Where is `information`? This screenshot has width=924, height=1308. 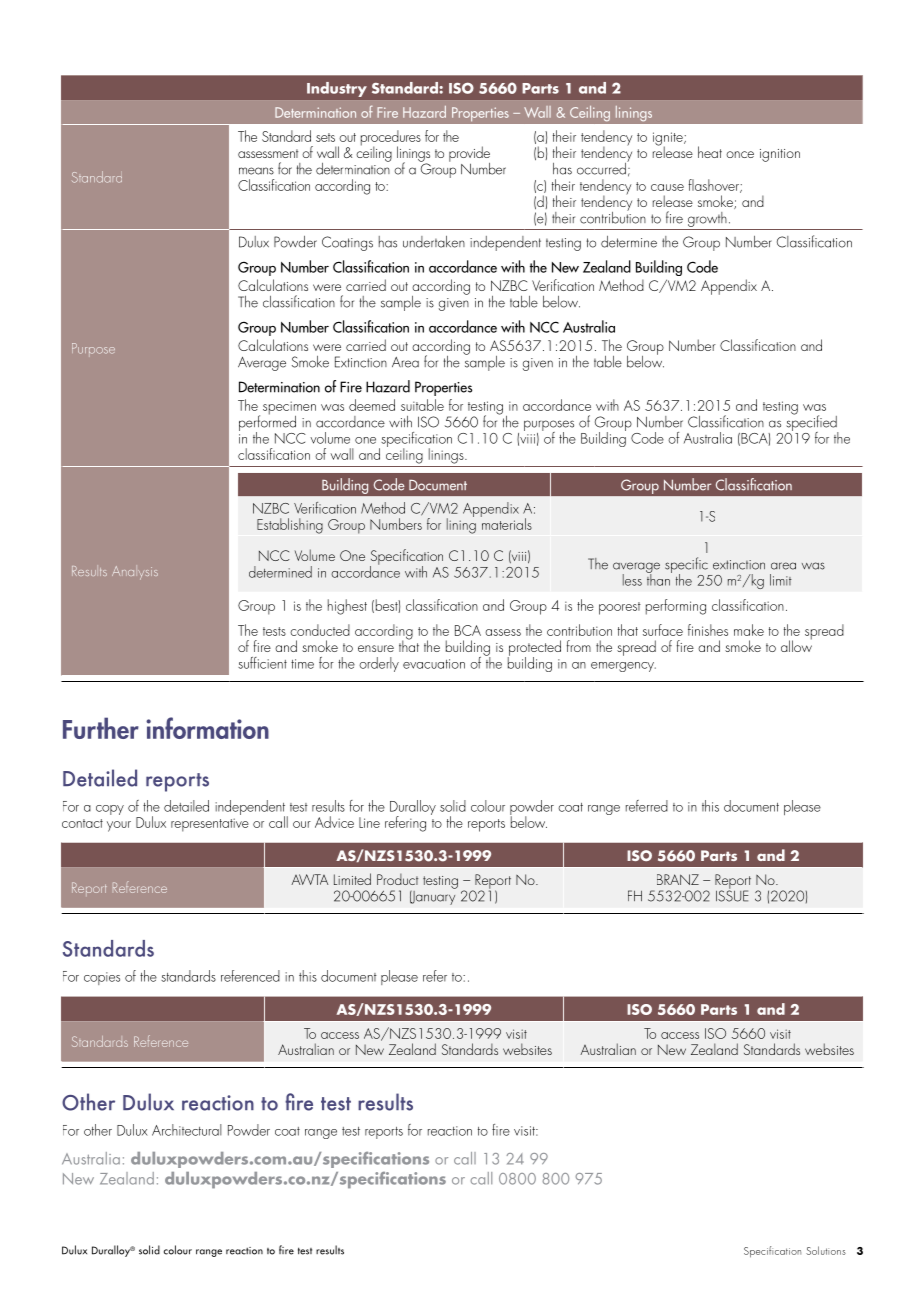 information is located at coordinates (207, 728).
